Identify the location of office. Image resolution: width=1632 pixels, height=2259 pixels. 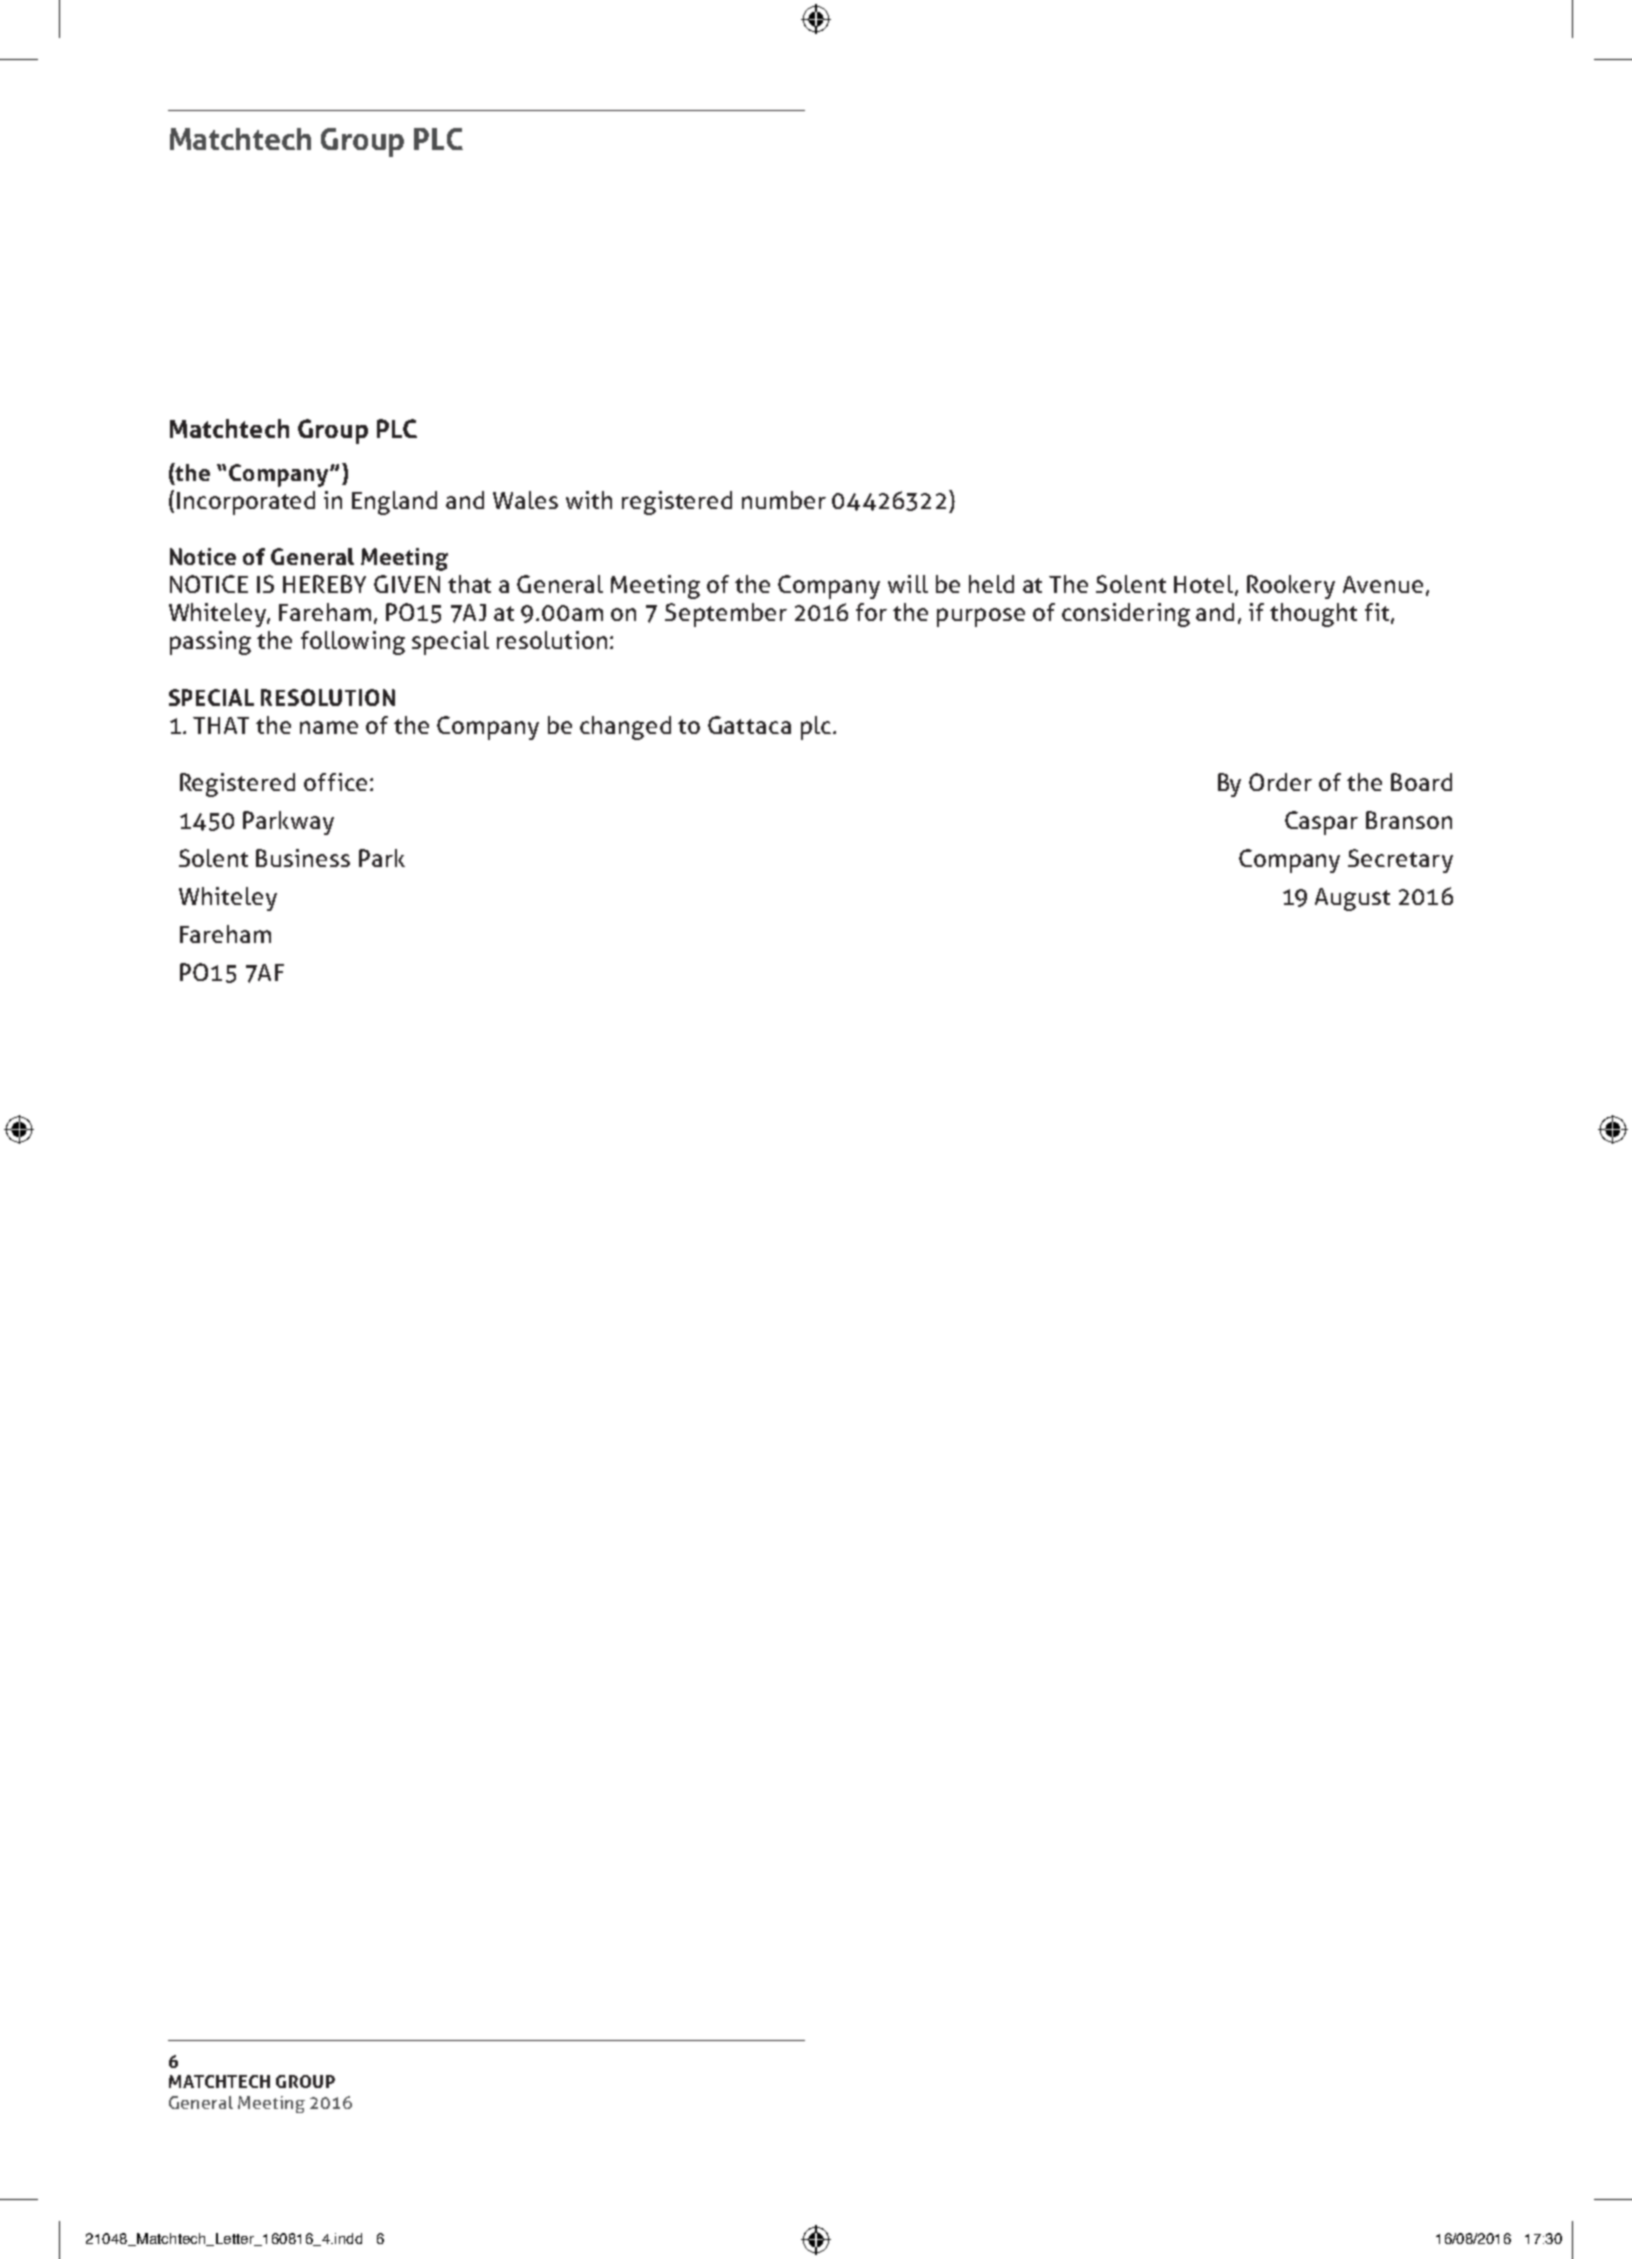
(335, 782).
